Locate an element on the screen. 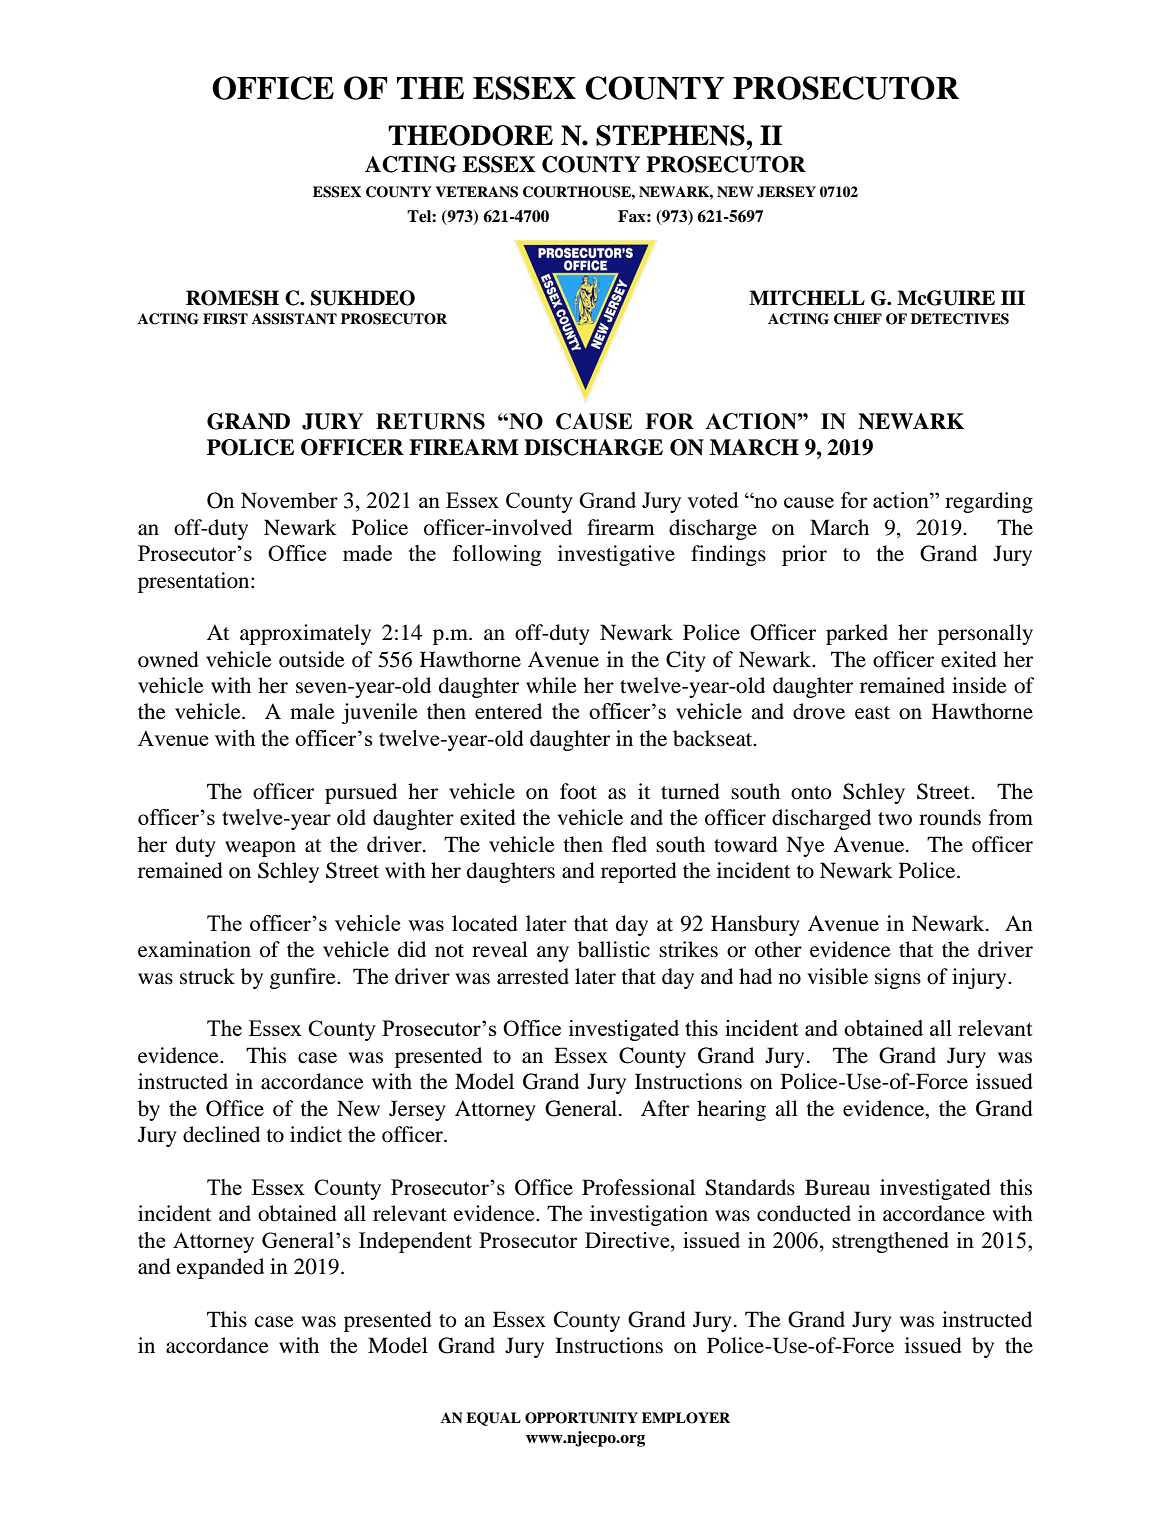 This screenshot has width=1171, height=1515. two is located at coordinates (895, 819).
